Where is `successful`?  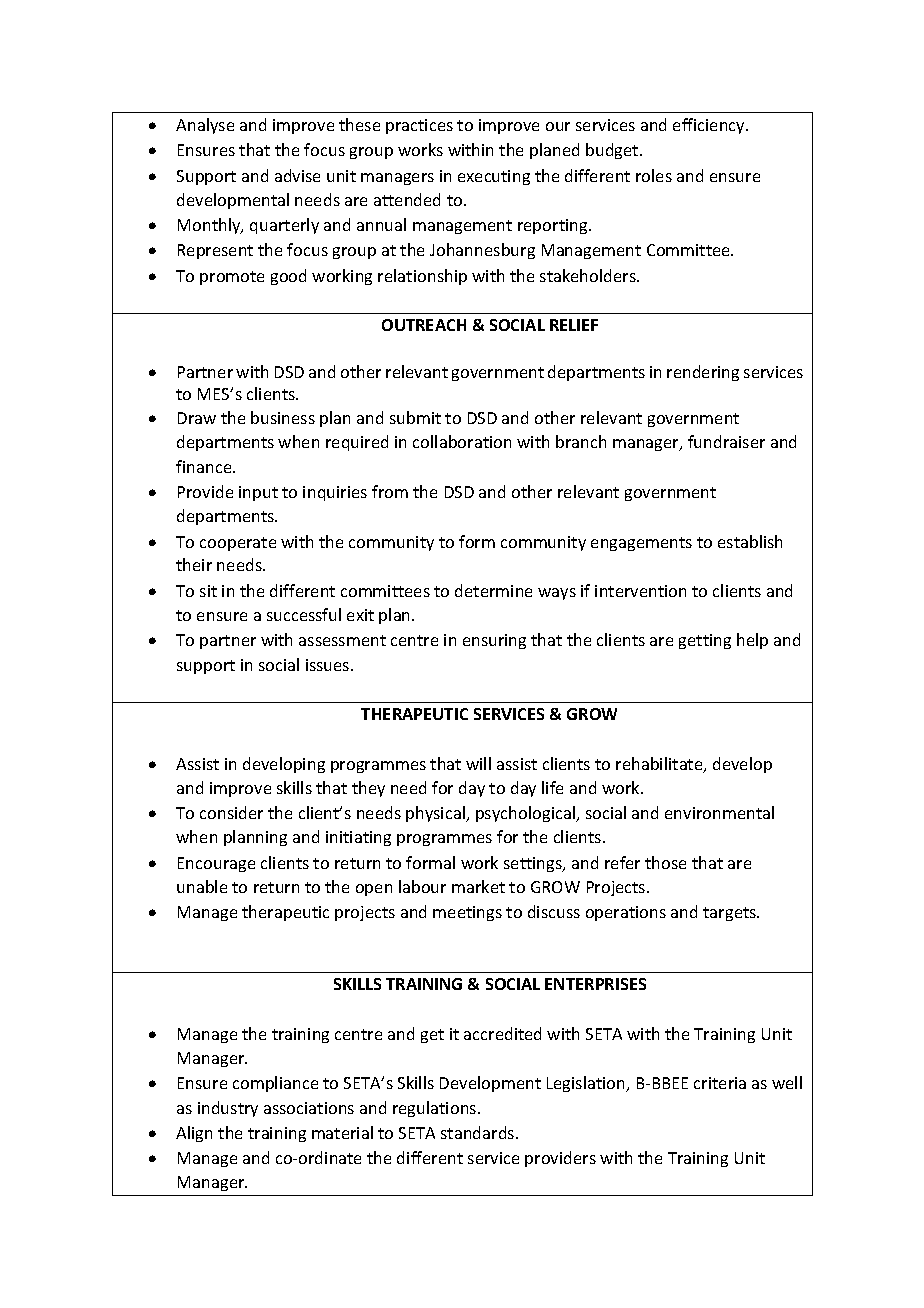
successful is located at coordinates (304, 614).
